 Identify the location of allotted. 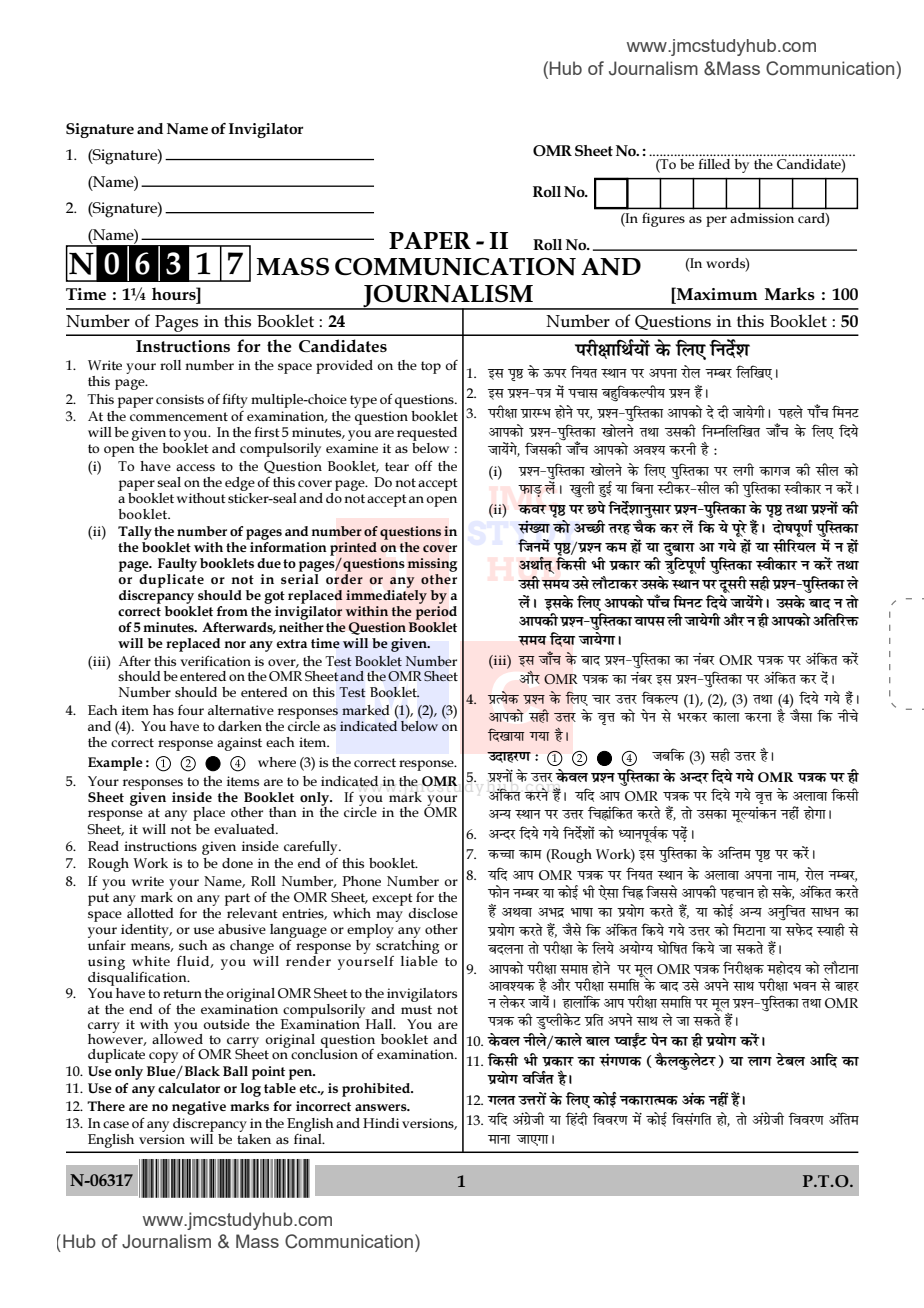
(150, 911).
